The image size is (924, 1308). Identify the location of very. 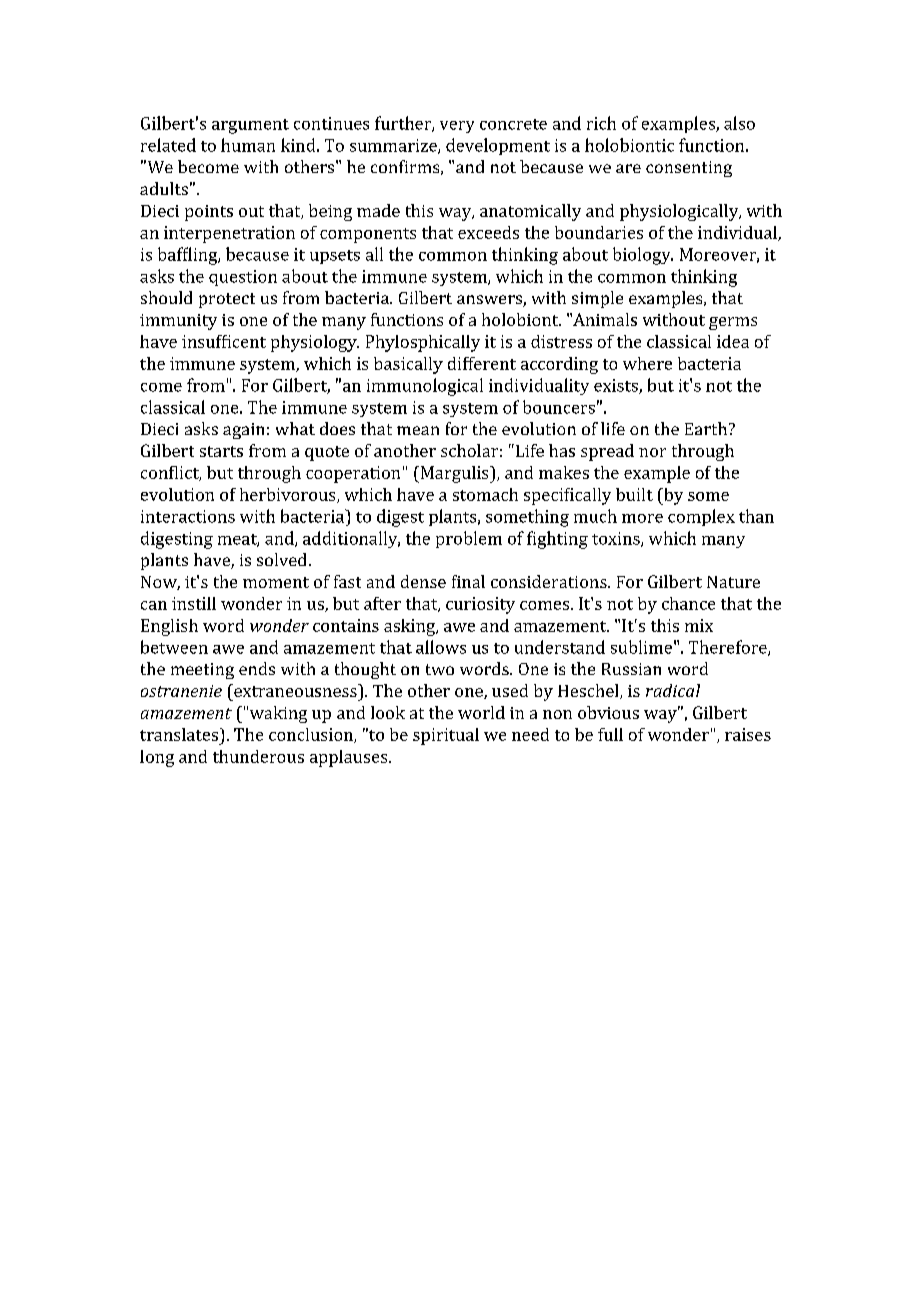
(457, 127).
